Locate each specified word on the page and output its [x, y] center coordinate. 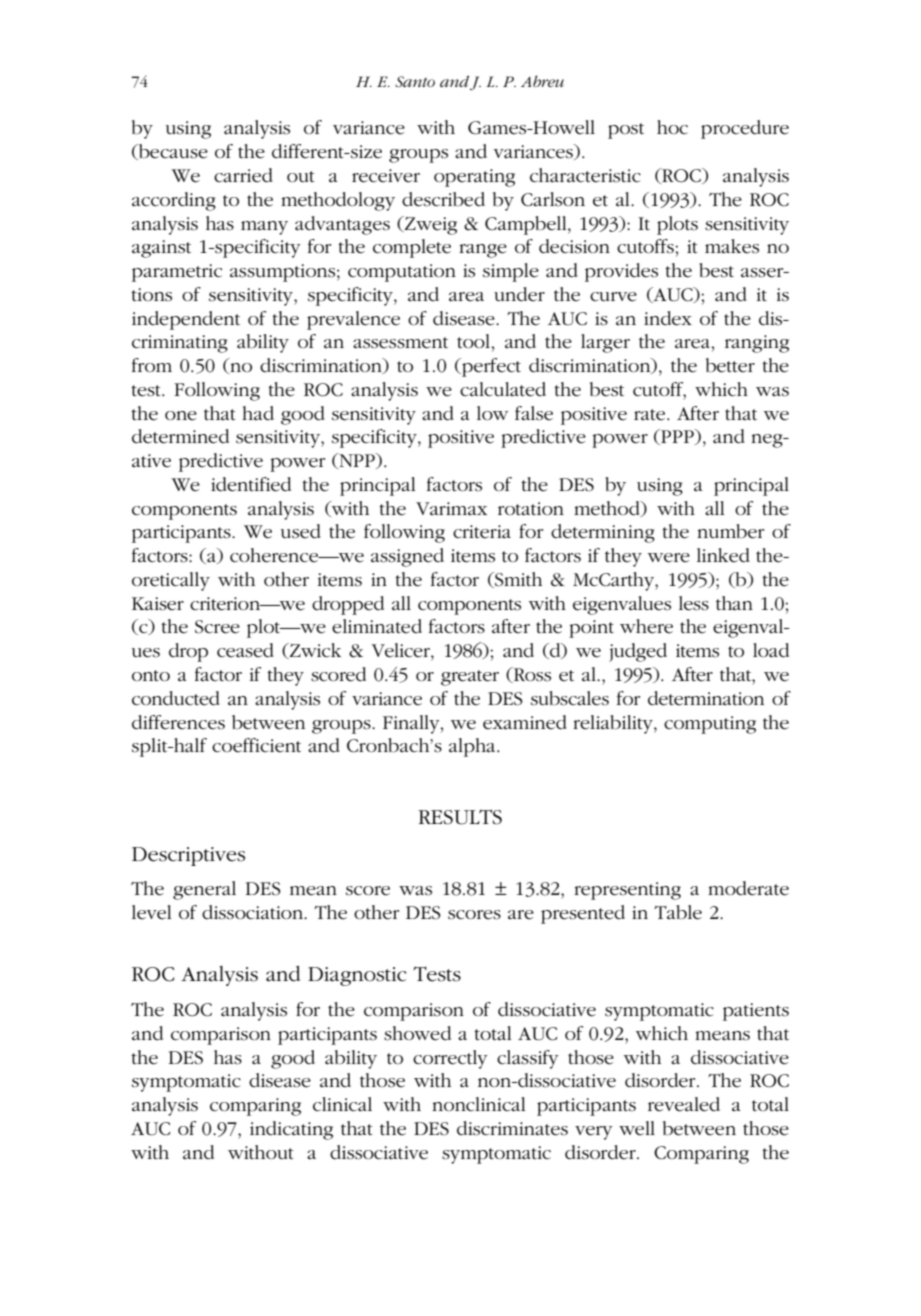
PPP [677, 437]
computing [710, 725]
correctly [450, 1059]
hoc [672, 127]
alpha [473, 747]
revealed [684, 1104]
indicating [291, 1130]
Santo [415, 81]
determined [180, 436]
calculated [503, 389]
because [172, 152]
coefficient [256, 745]
